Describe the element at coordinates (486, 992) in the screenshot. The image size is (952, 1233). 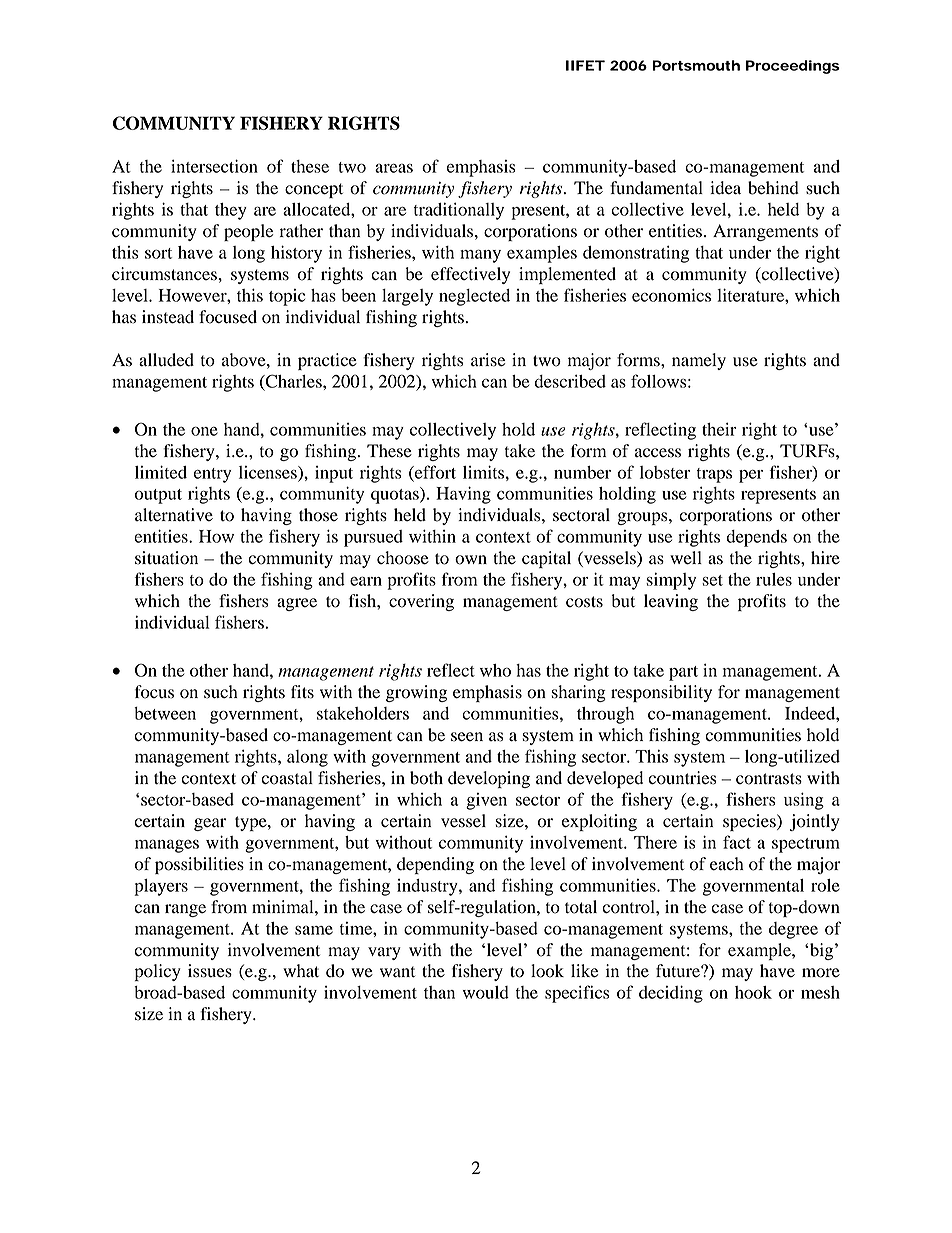
I see `would` at that location.
